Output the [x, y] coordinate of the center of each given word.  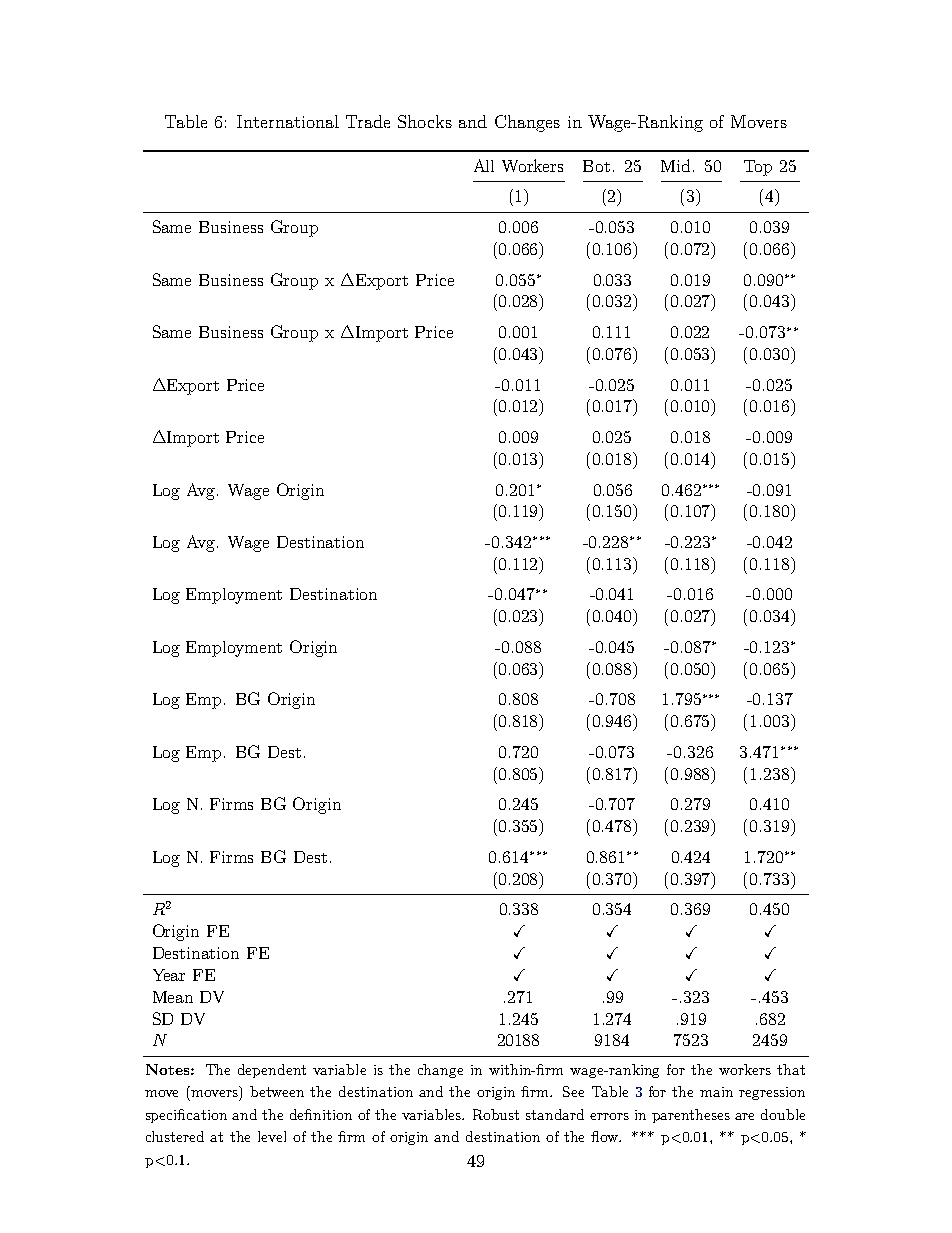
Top [758, 168]
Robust [496, 1114]
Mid [675, 165]
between [277, 1091]
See [573, 1091]
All [484, 165]
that [791, 1069]
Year [169, 975]
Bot [596, 166]
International [288, 121]
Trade [368, 121]
